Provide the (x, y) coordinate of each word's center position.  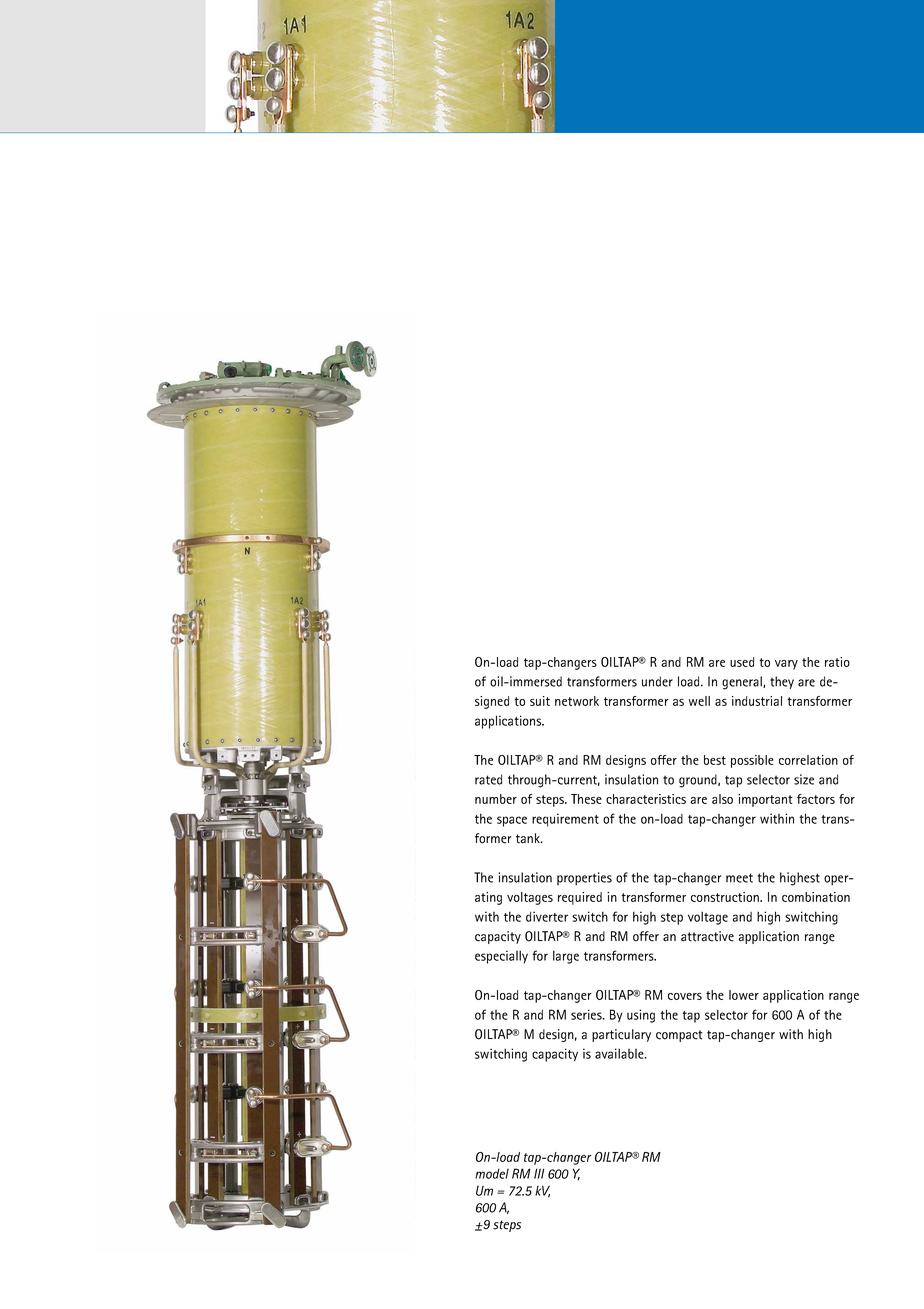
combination (816, 897)
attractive (707, 936)
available (620, 1053)
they (782, 682)
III (539, 1173)
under (657, 681)
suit (540, 701)
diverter (547, 916)
